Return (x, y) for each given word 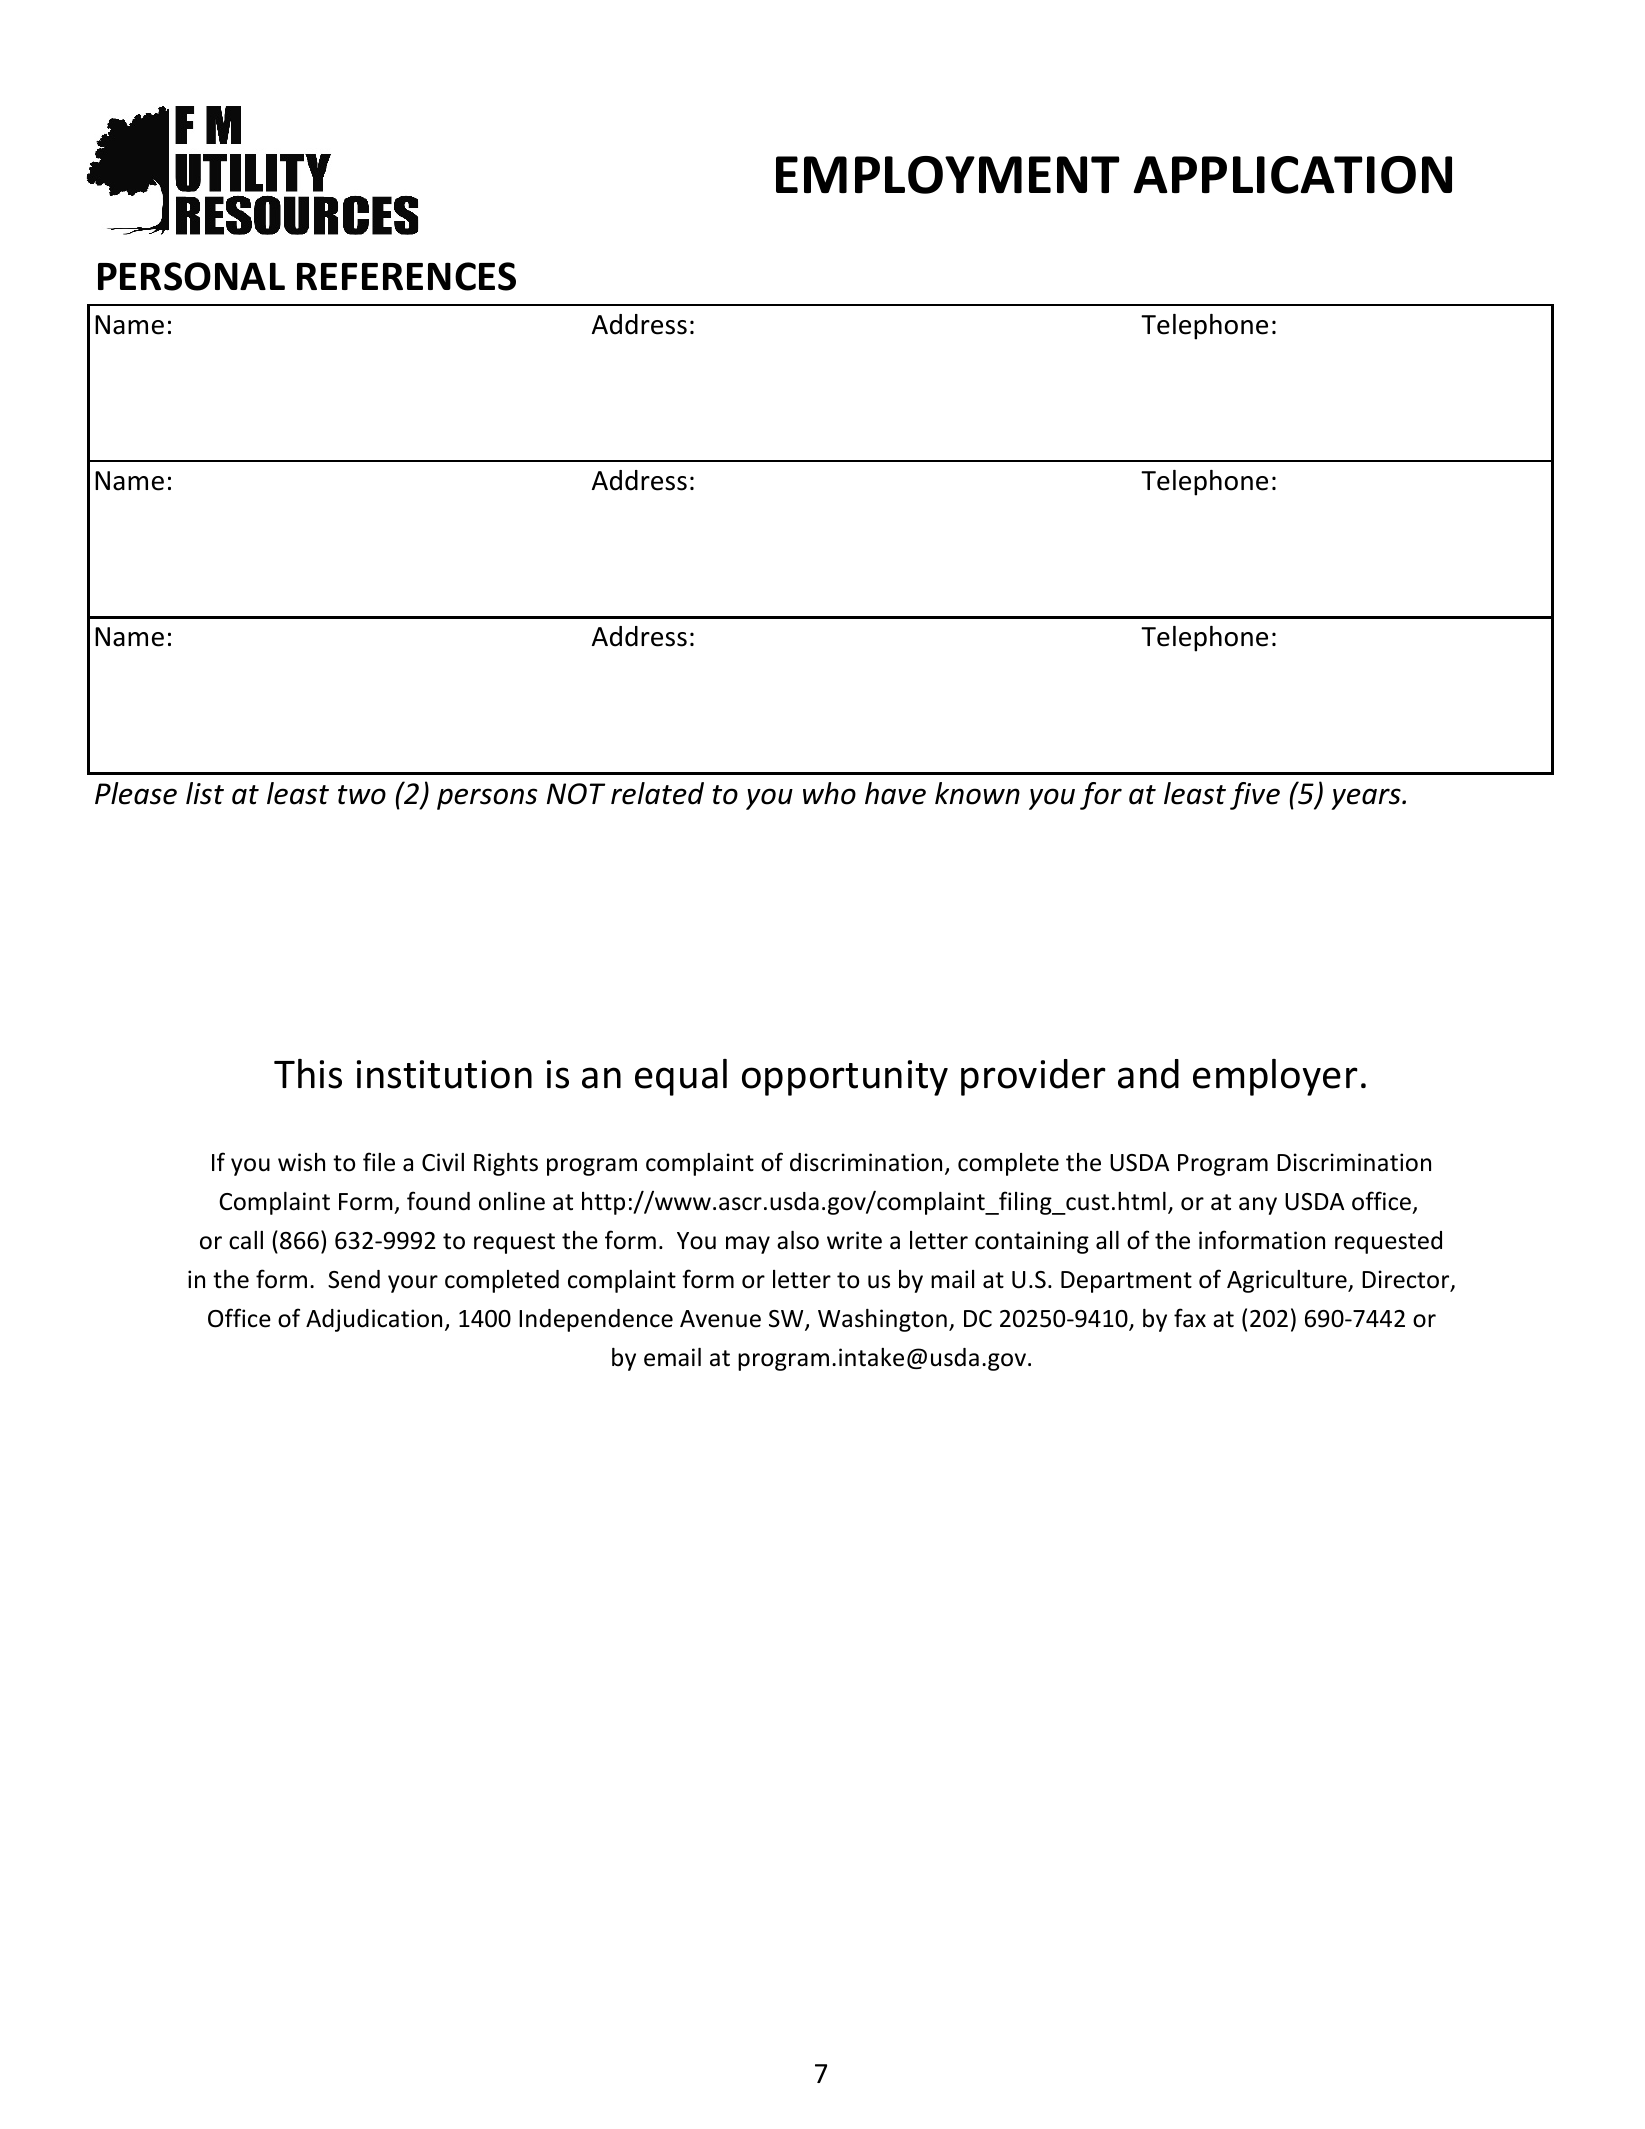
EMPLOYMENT (948, 175)
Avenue (720, 1319)
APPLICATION (1292, 175)
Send (354, 1279)
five (1255, 796)
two (362, 795)
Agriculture (1288, 1281)
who (829, 793)
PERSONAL (191, 276)
